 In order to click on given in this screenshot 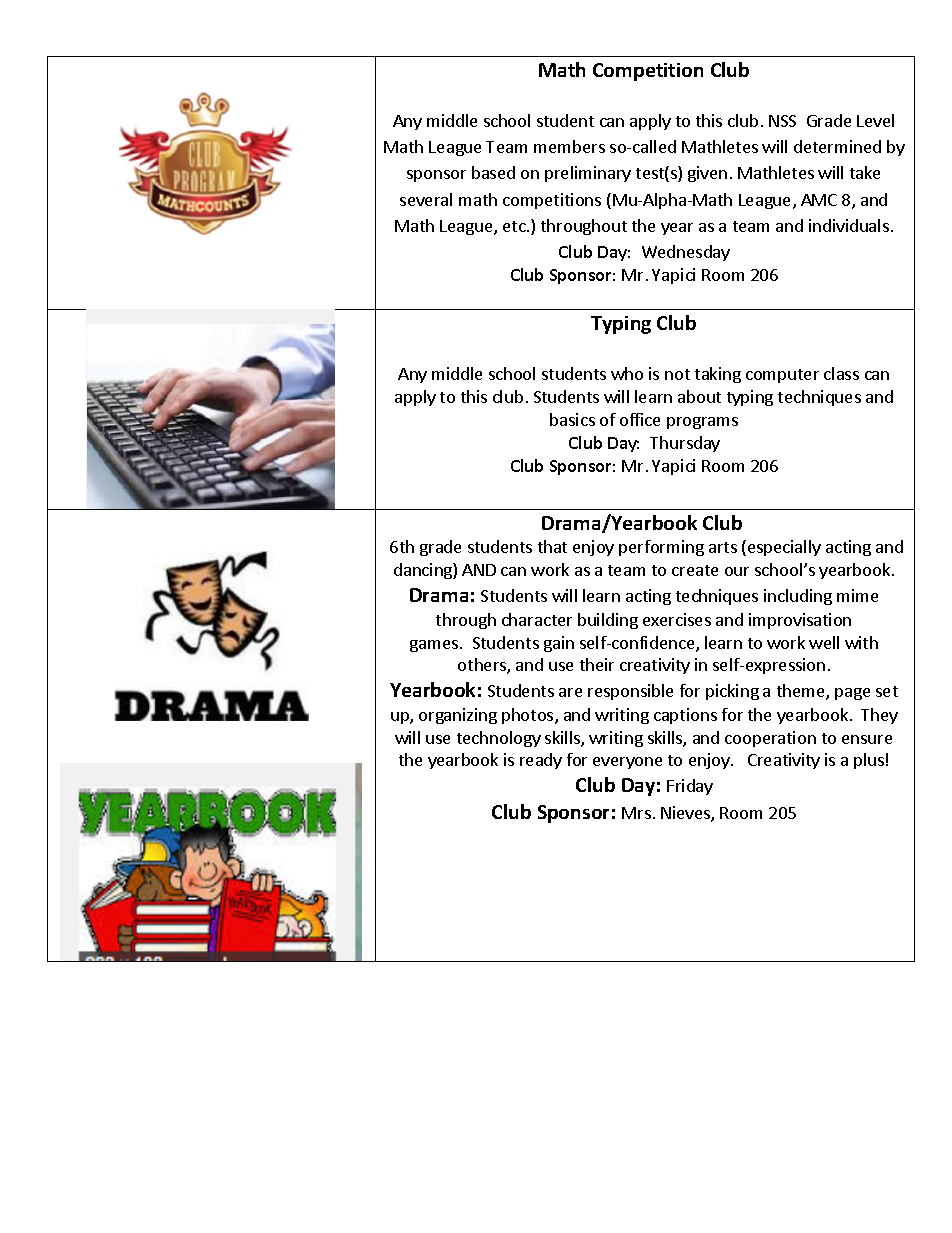, I will do `click(707, 174)`.
